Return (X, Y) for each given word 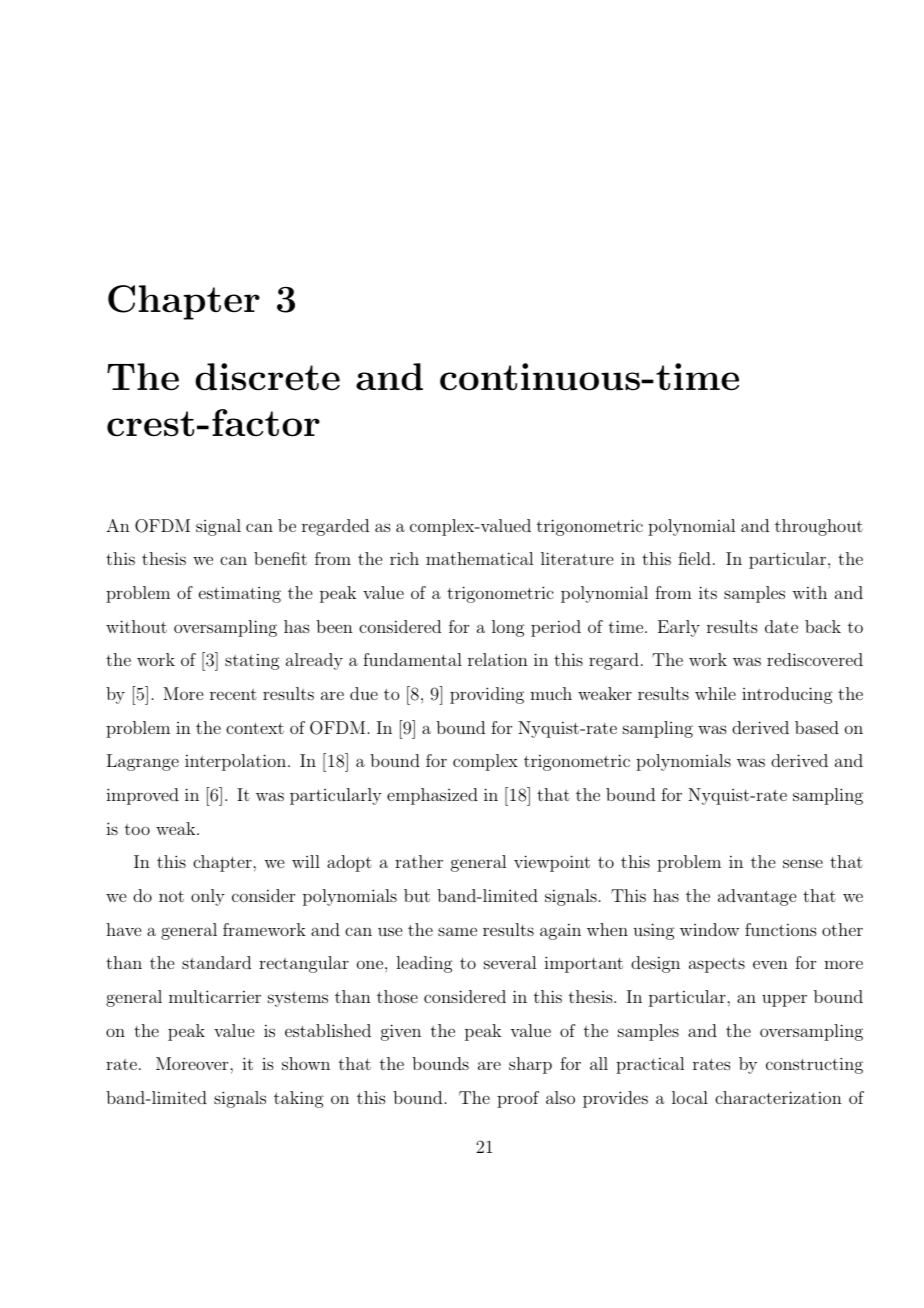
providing (487, 695)
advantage (757, 897)
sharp (530, 1065)
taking (299, 1099)
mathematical (479, 558)
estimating (240, 594)
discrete (267, 377)
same (457, 931)
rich (404, 558)
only (208, 897)
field (694, 558)
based (817, 727)
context (255, 728)
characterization (778, 1097)
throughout (819, 527)
